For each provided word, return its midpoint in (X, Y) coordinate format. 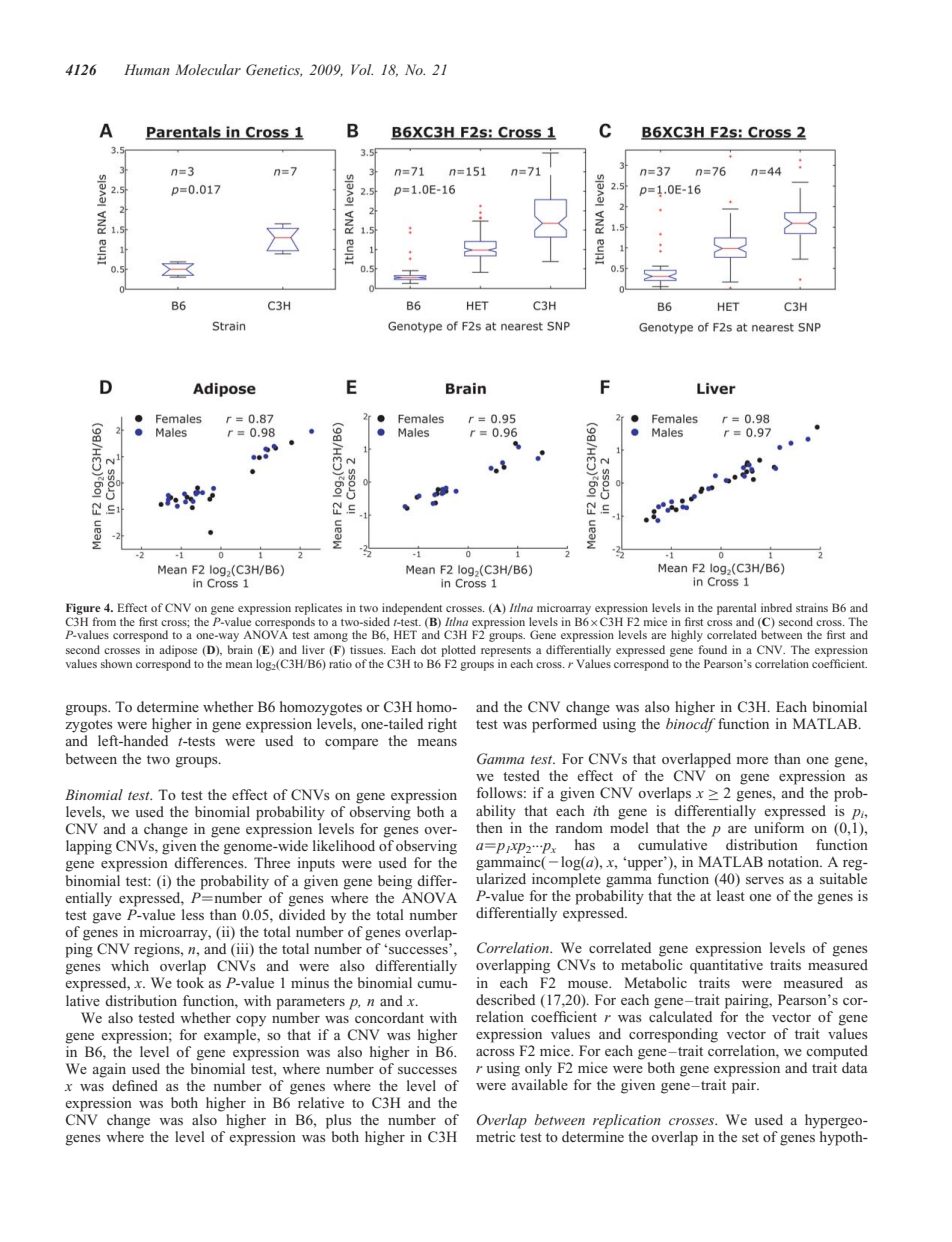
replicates (318, 609)
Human (147, 69)
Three (272, 862)
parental (736, 609)
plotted (458, 651)
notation (795, 861)
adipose (178, 651)
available (540, 1084)
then (489, 827)
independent (412, 609)
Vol (362, 69)
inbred (776, 607)
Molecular (208, 69)
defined (135, 1085)
